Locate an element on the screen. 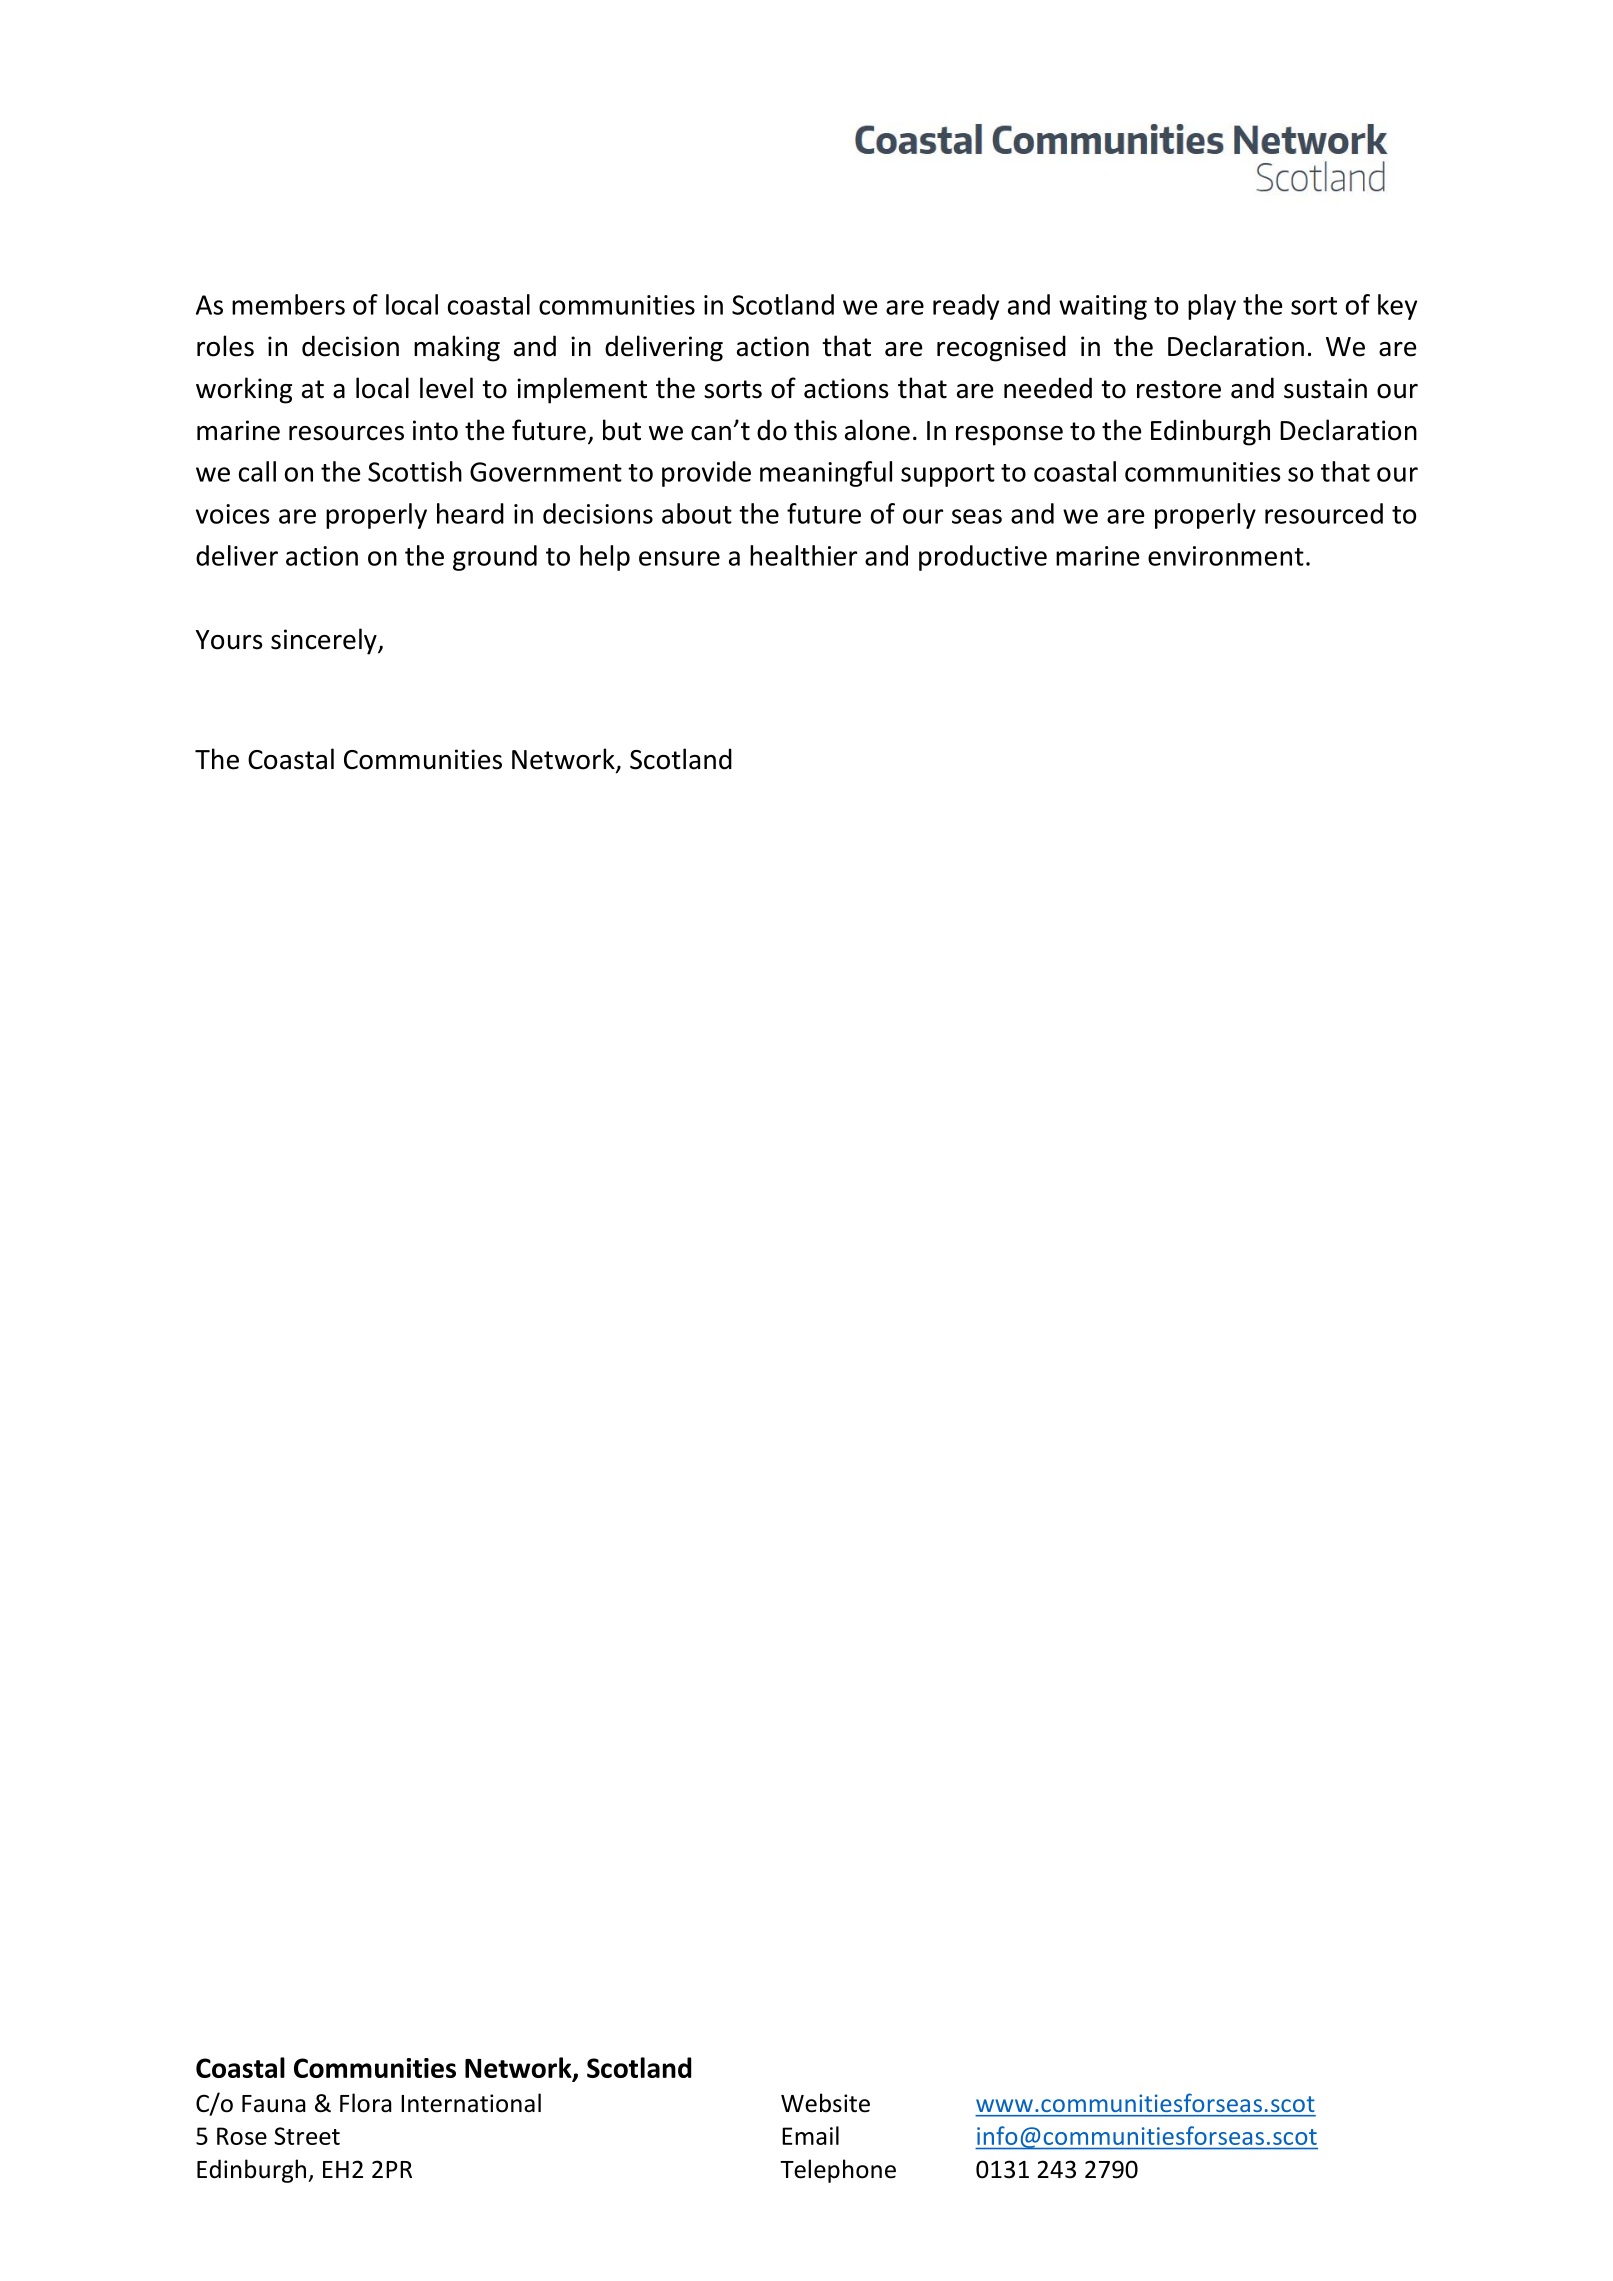  sustain is located at coordinates (1325, 388).
